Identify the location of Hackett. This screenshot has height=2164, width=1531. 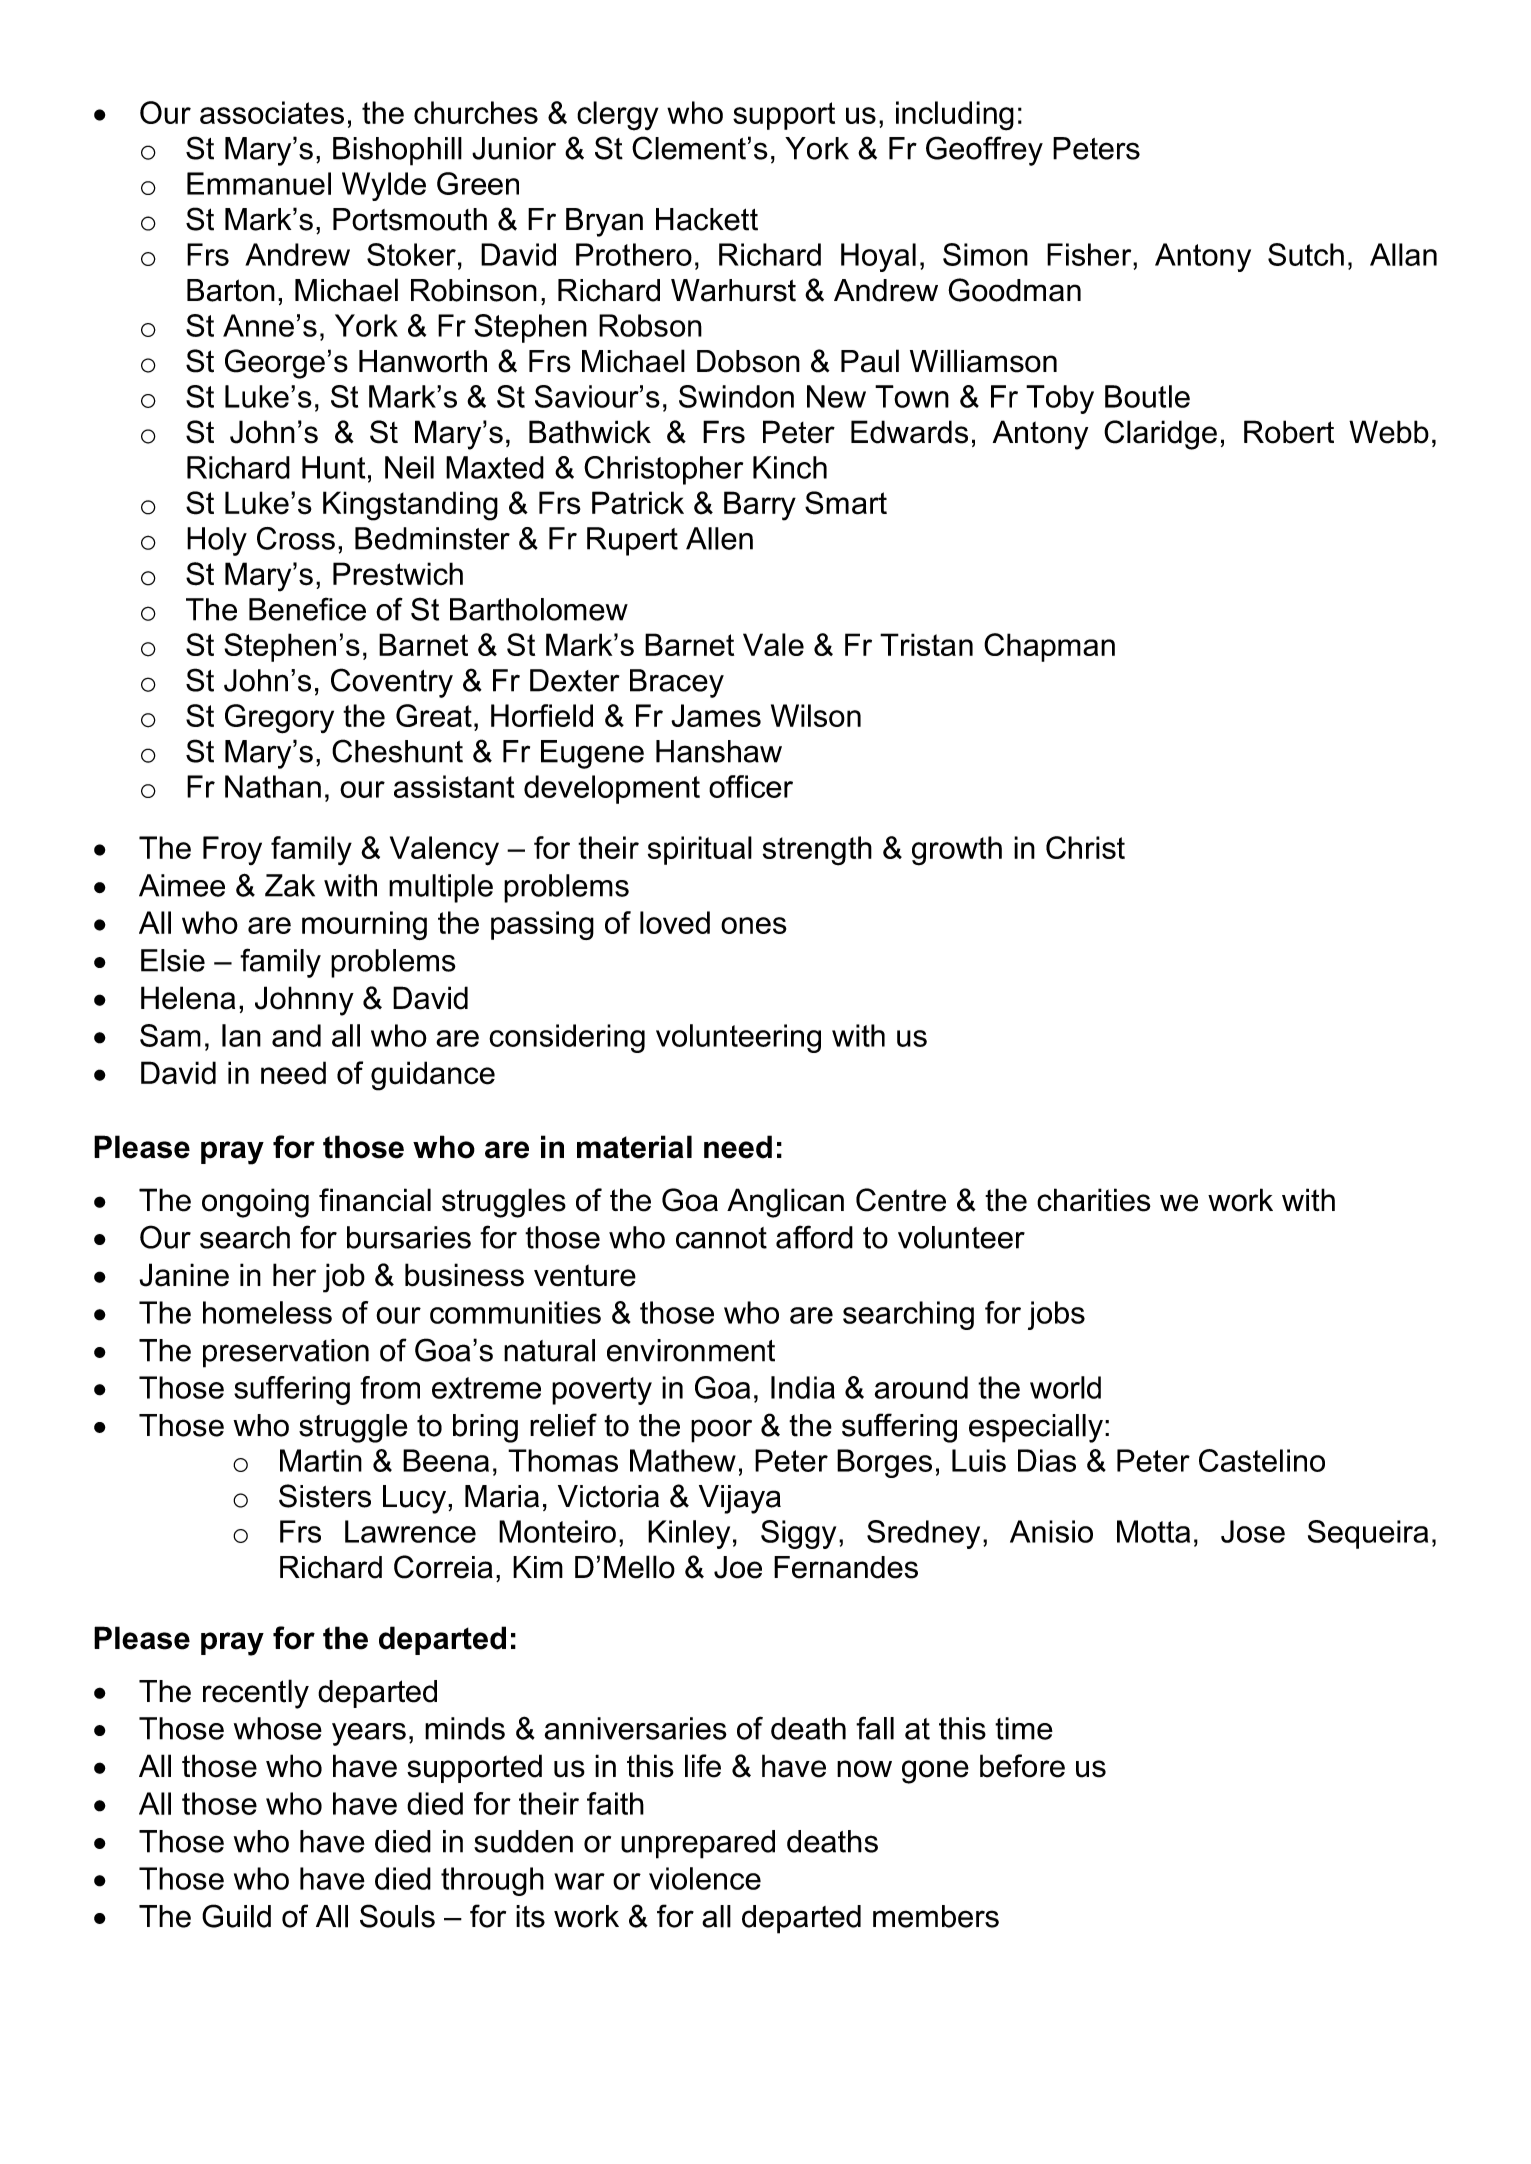
(707, 219).
